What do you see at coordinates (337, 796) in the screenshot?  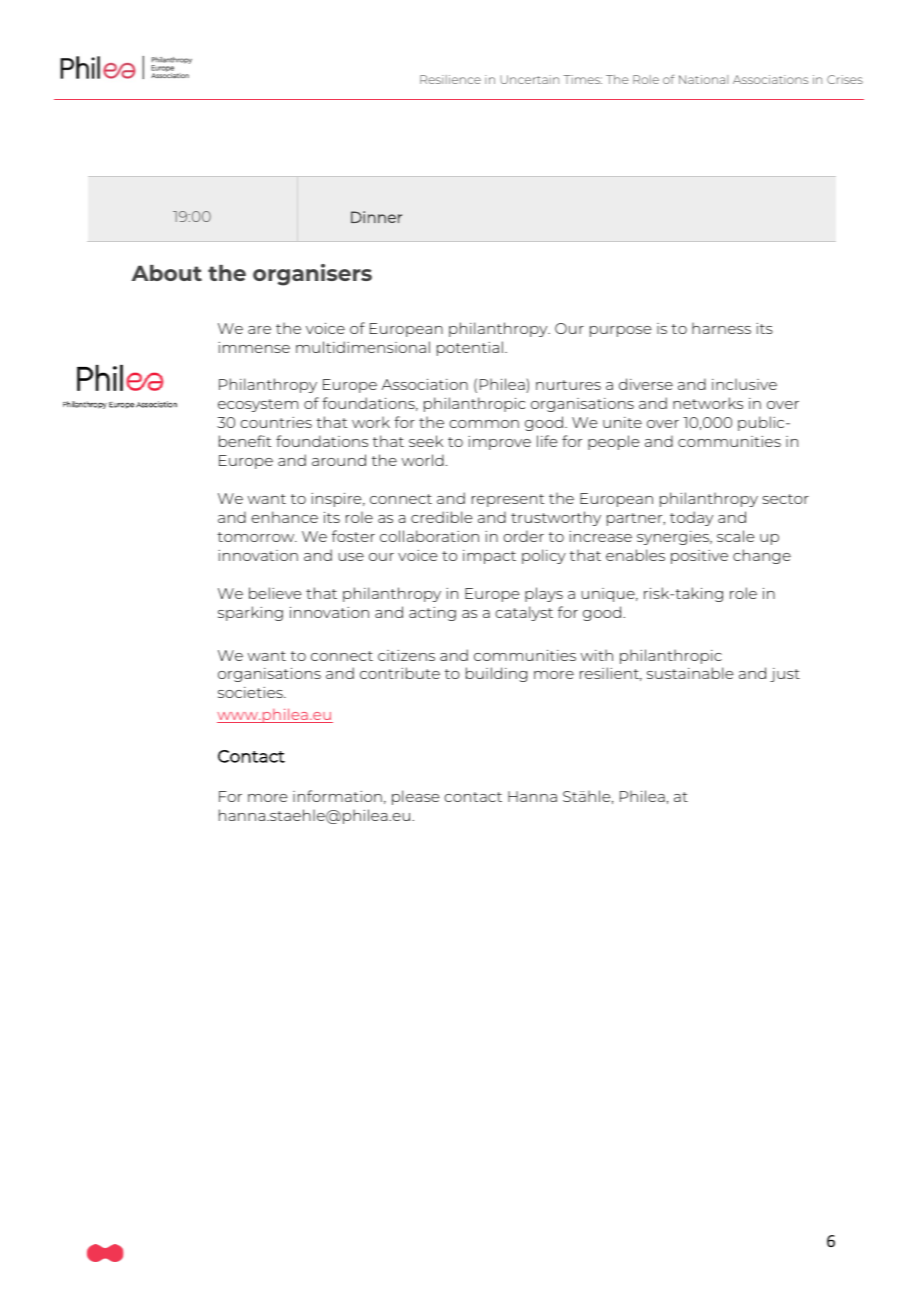 I see `information` at bounding box center [337, 796].
